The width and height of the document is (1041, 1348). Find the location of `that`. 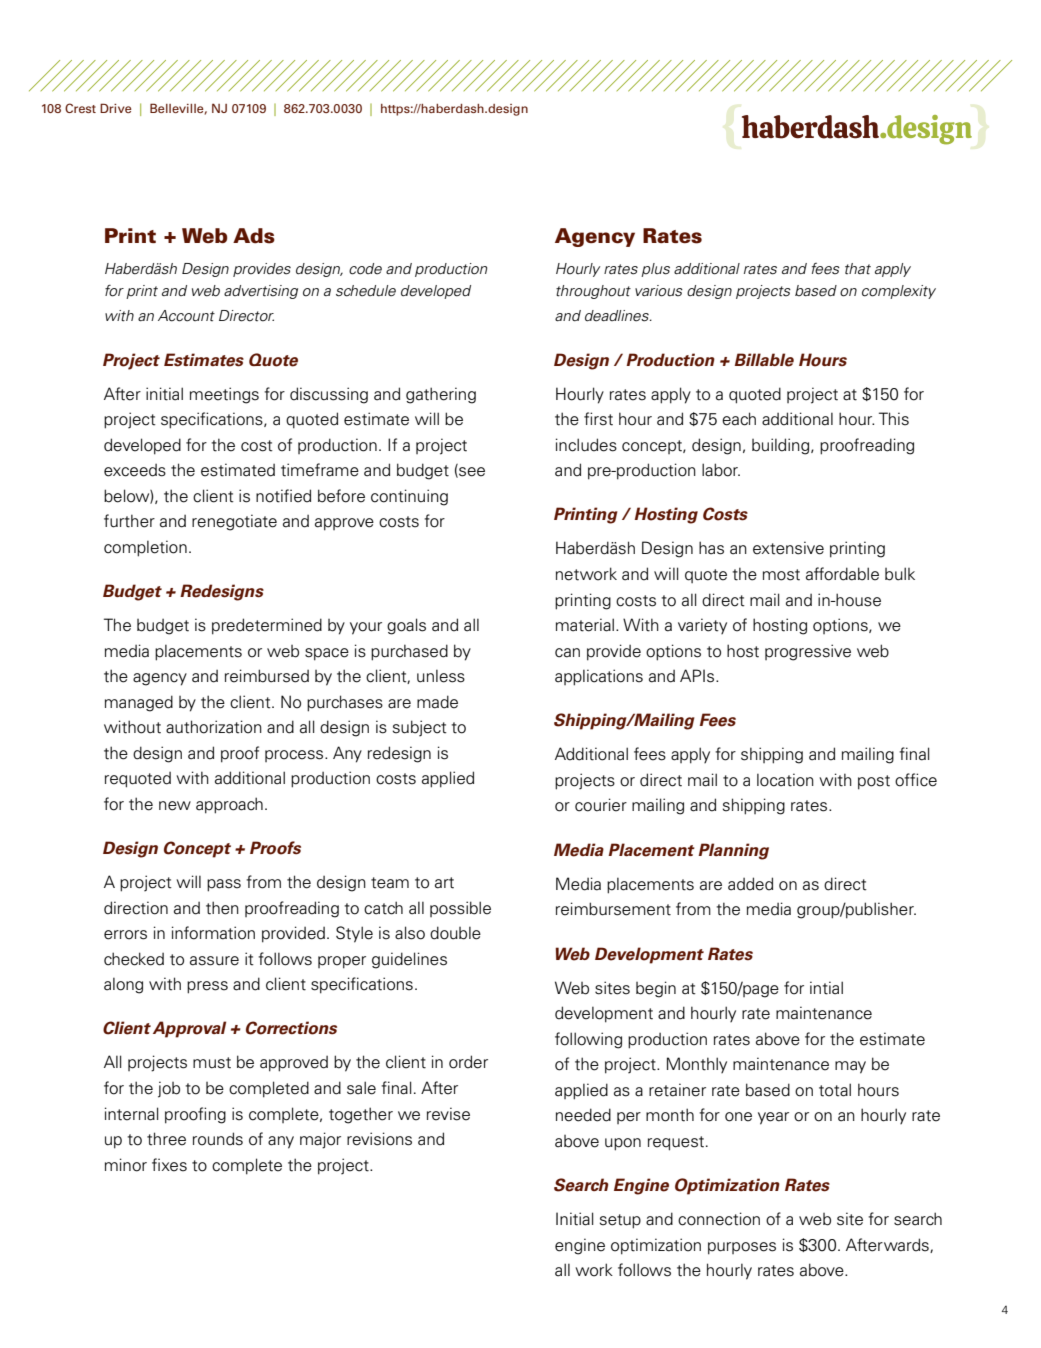

that is located at coordinates (858, 269).
